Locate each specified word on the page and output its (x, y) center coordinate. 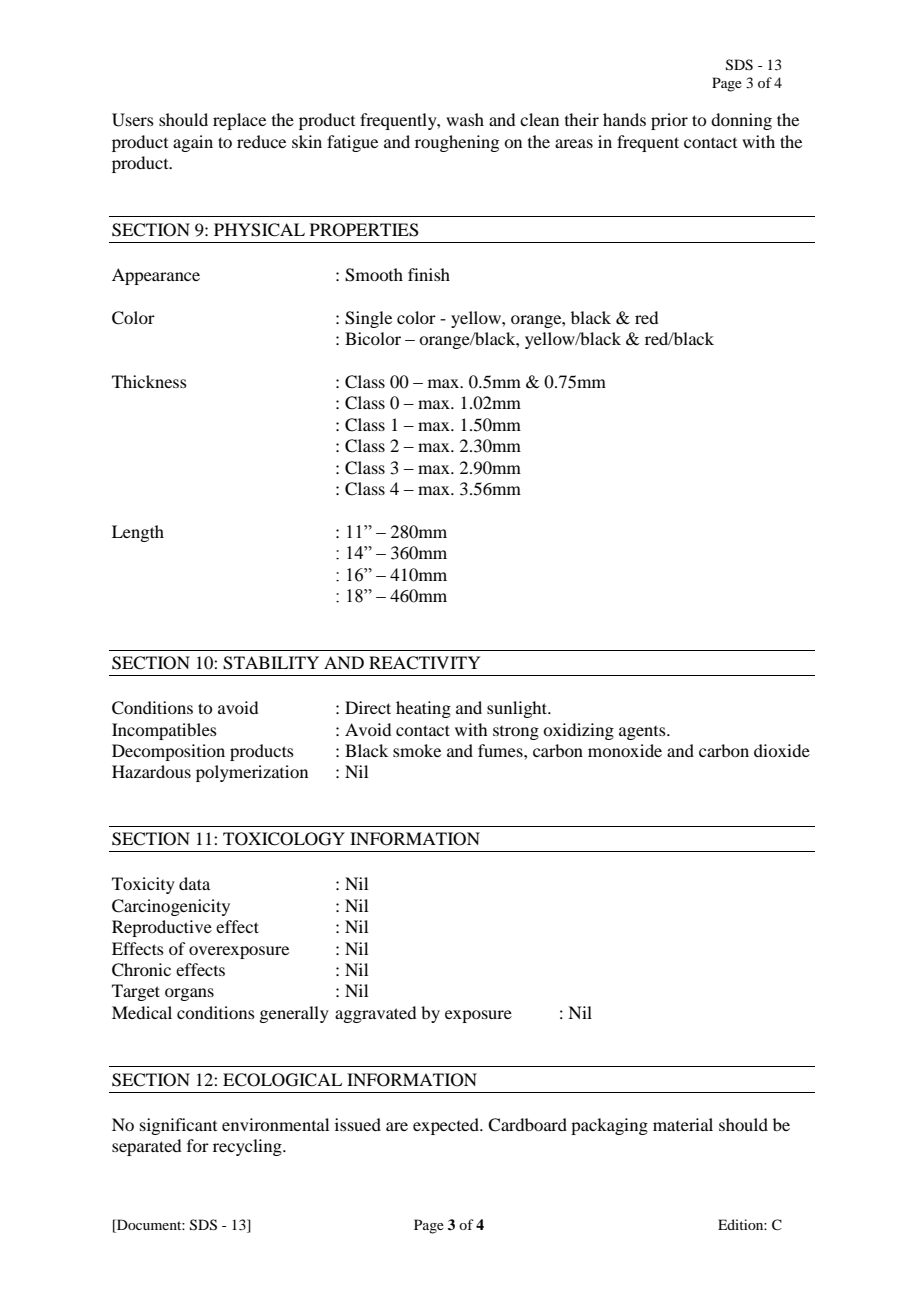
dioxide (782, 750)
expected (447, 1126)
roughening (457, 143)
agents (643, 733)
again (193, 143)
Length (138, 533)
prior (669, 121)
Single (368, 319)
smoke (417, 750)
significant (178, 1126)
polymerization (252, 773)
